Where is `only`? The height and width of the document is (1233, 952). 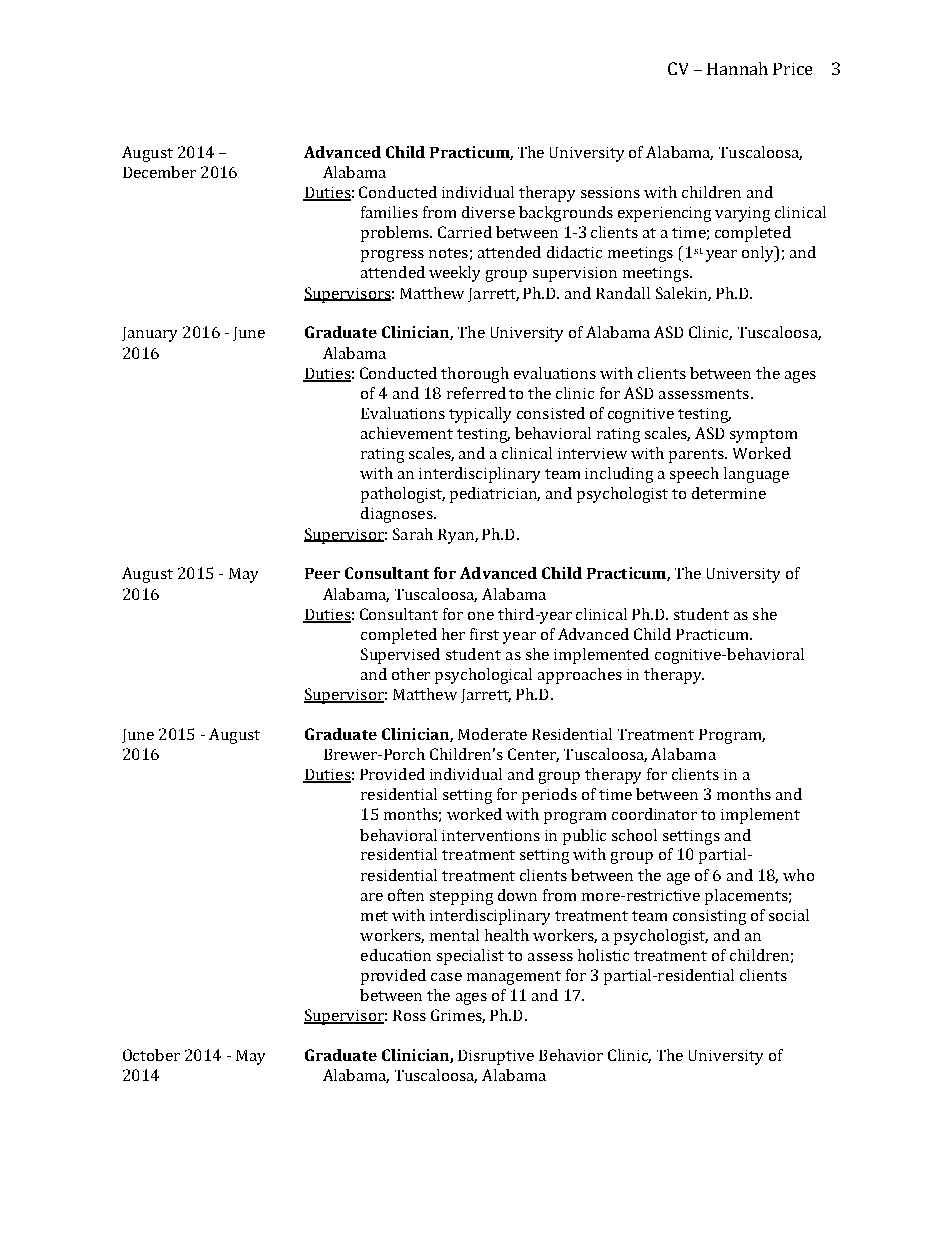 only is located at coordinates (759, 254).
